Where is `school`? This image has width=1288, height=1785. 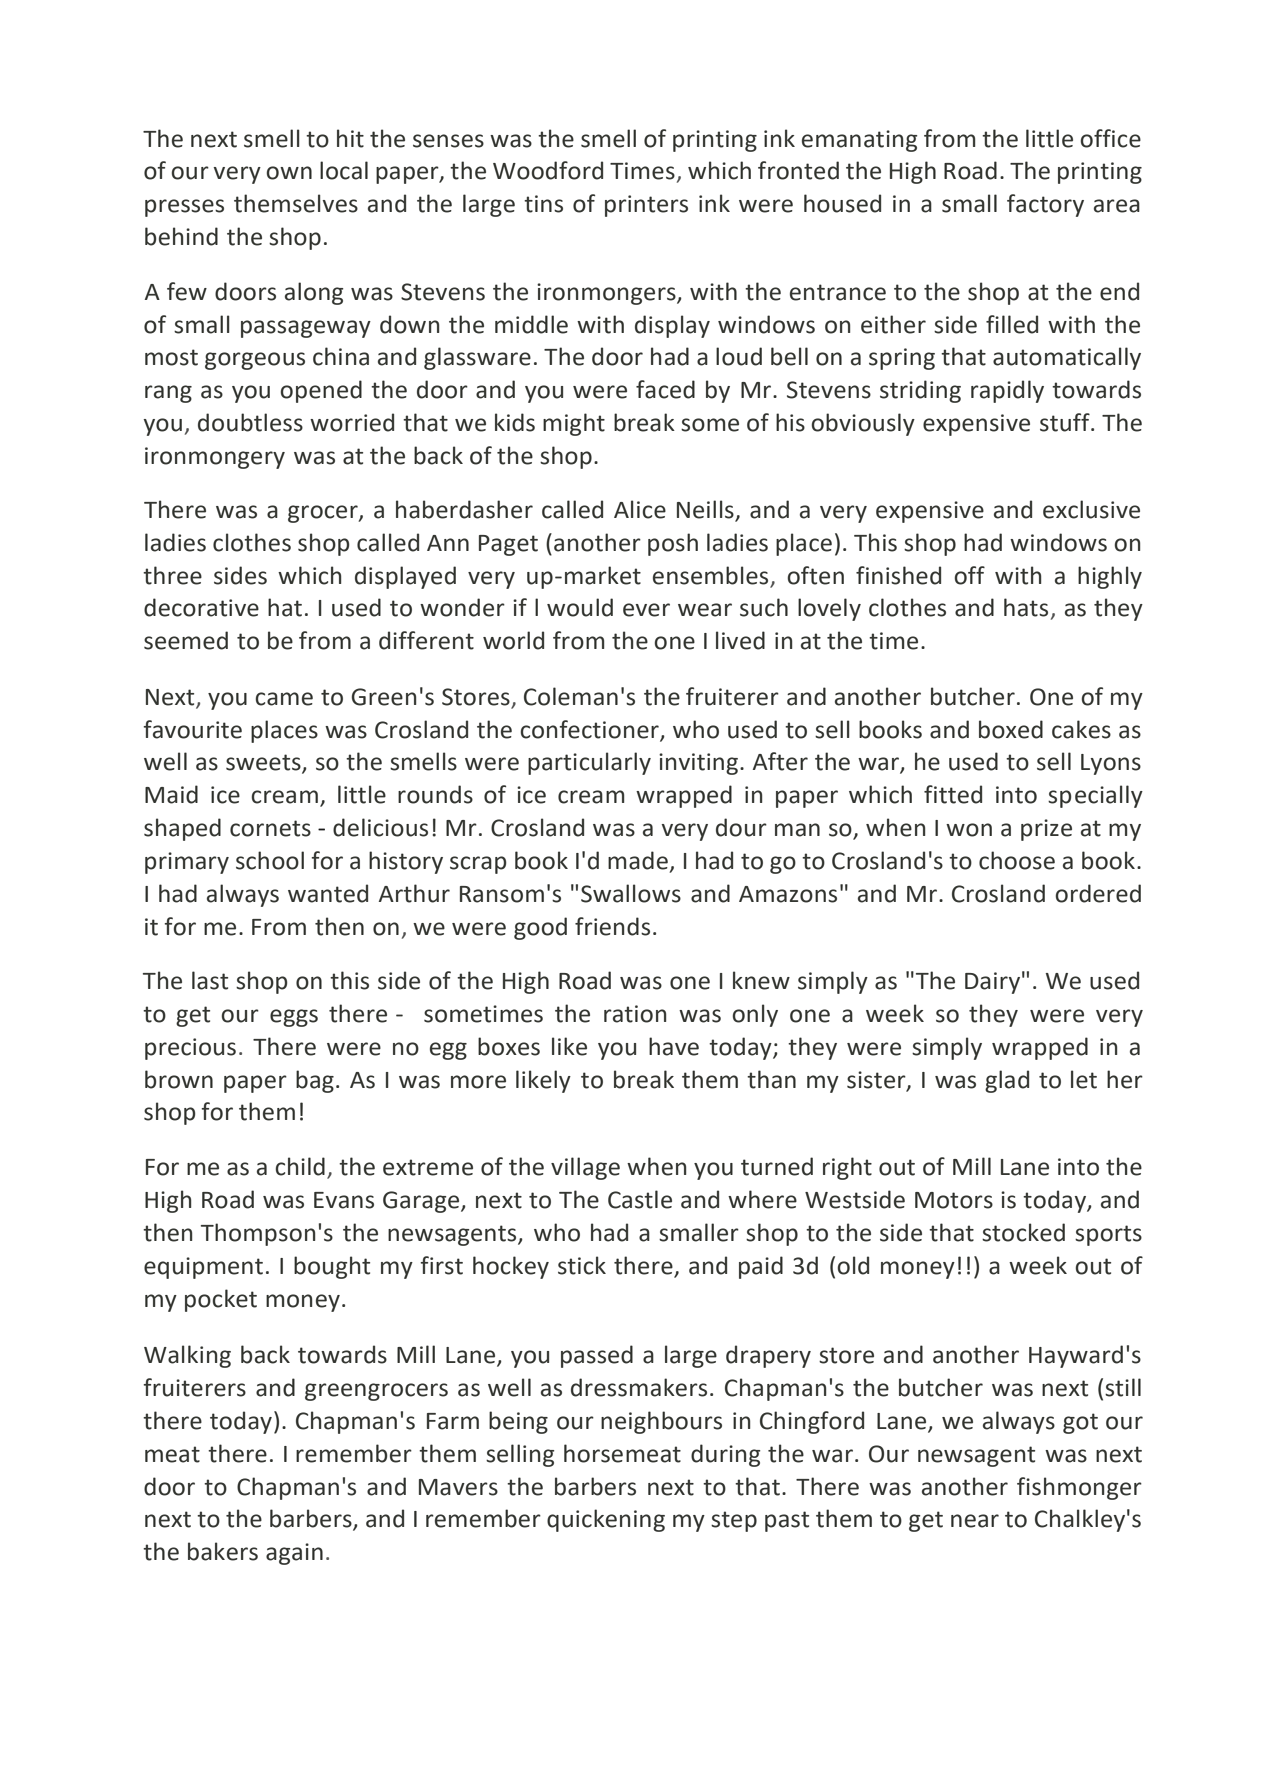
school is located at coordinates (270, 860).
